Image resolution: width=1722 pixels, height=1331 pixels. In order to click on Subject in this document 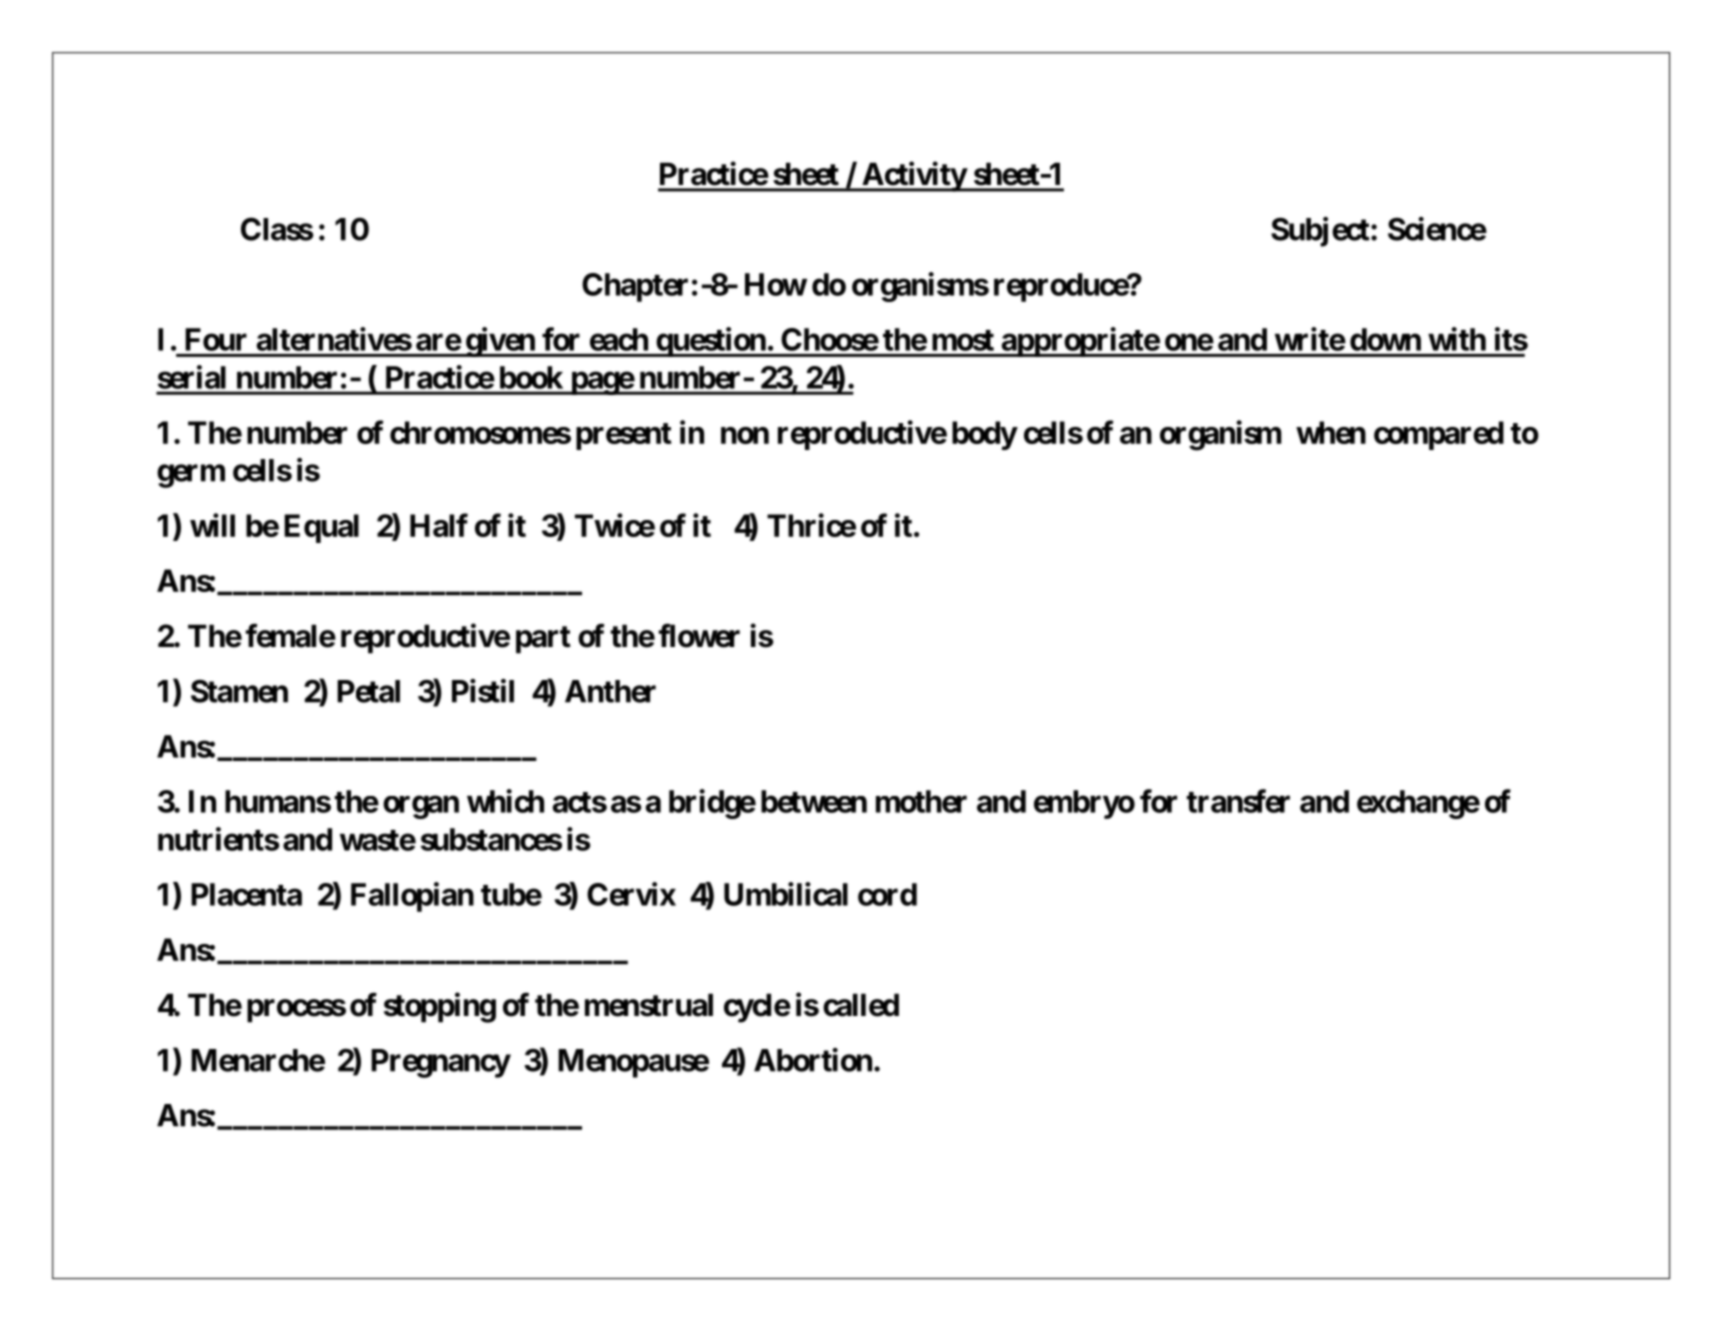, I will do `click(1320, 232)`.
